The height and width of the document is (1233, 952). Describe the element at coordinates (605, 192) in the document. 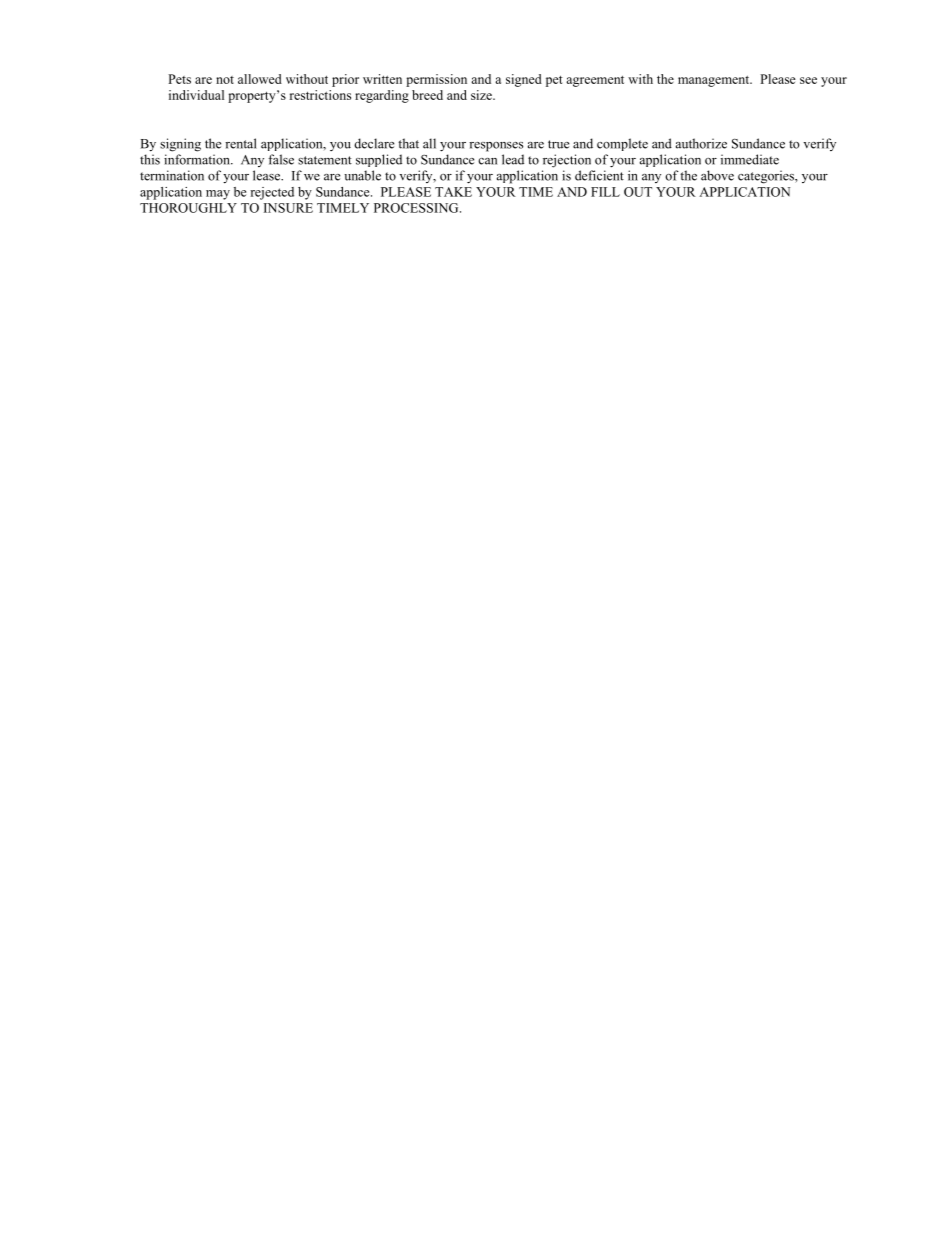

I see `FILL` at that location.
